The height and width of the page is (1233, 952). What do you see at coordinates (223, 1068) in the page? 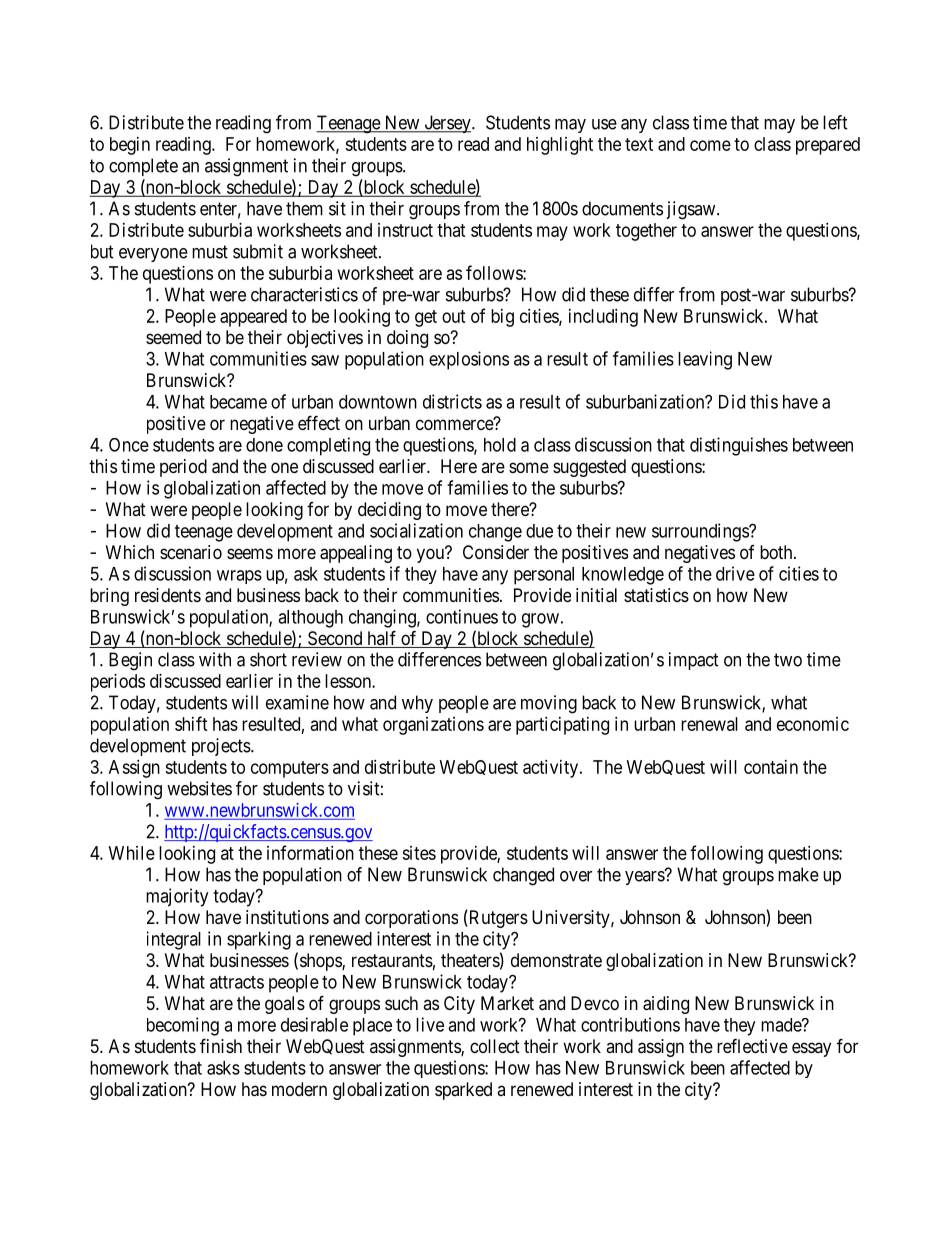
I see `asks` at bounding box center [223, 1068].
